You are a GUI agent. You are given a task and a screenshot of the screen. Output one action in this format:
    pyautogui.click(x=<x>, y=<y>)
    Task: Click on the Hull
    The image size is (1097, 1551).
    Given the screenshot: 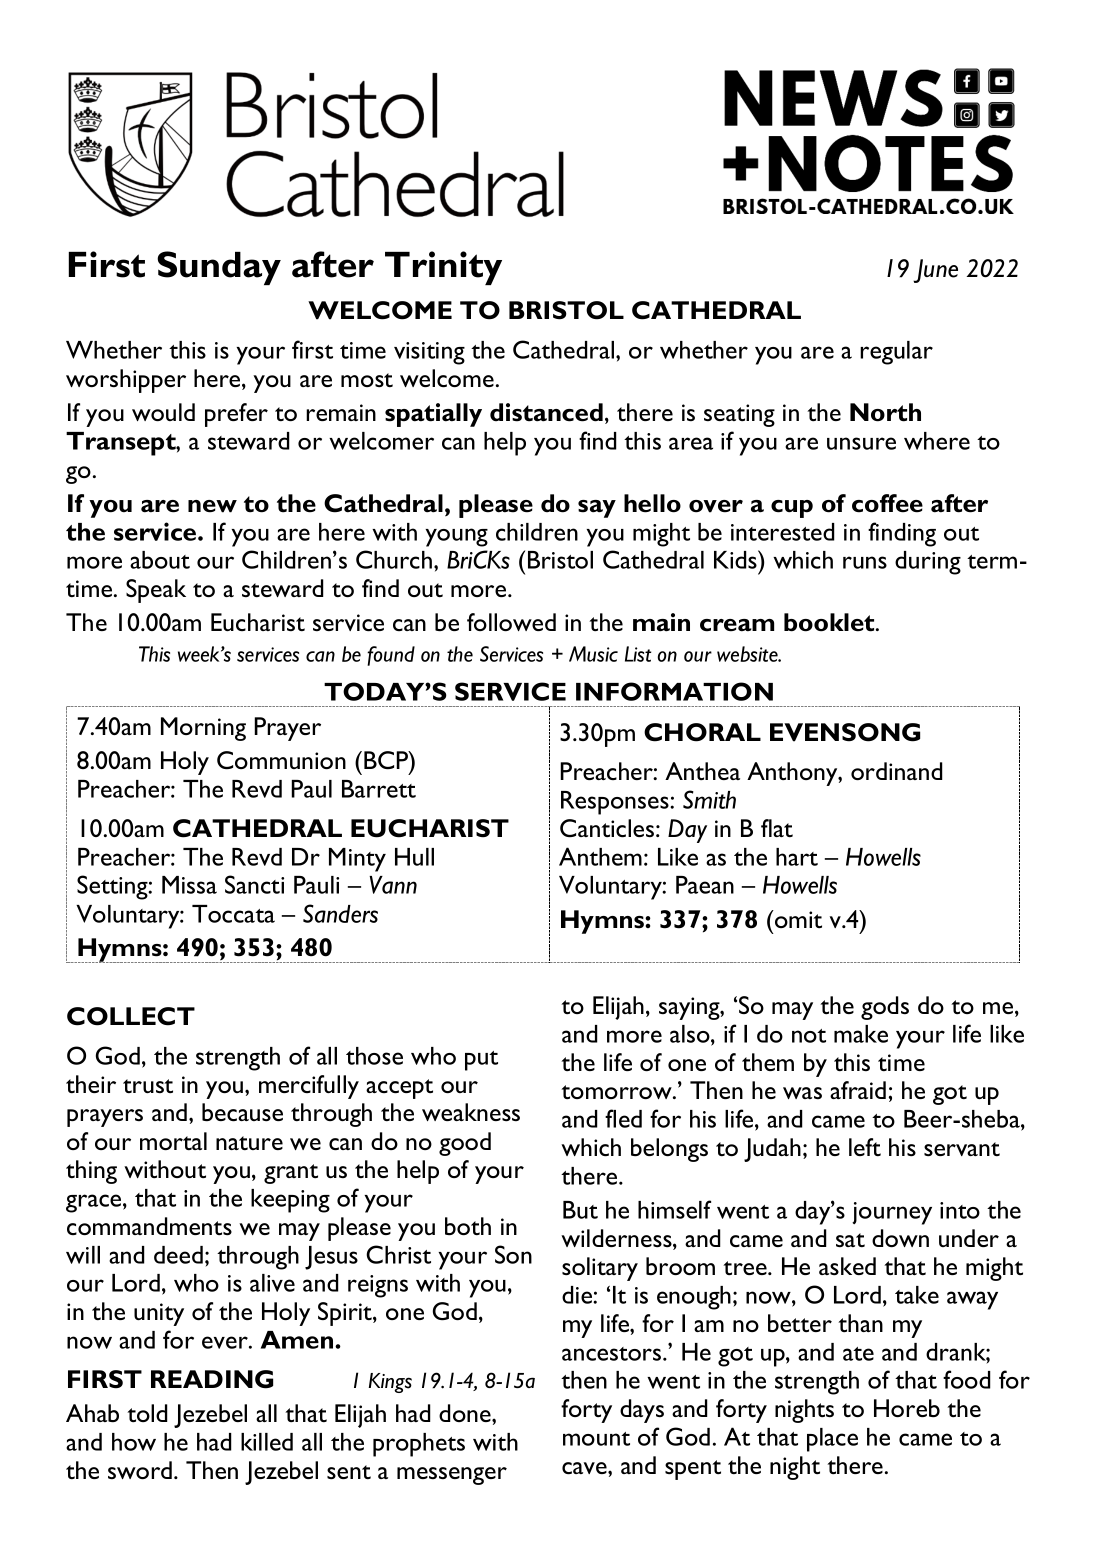 What is the action you would take?
    pyautogui.click(x=414, y=857)
